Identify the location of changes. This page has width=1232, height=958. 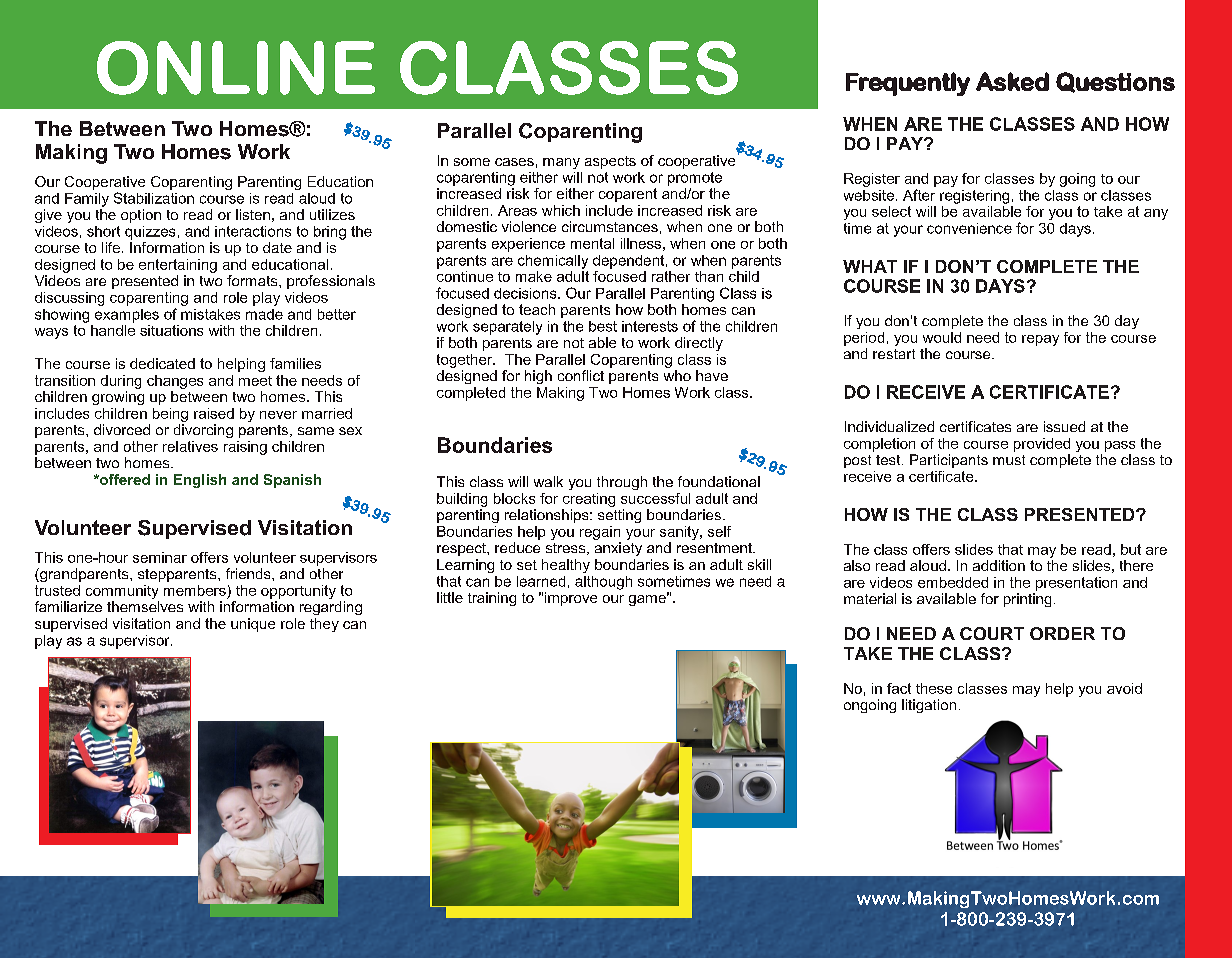
(175, 382).
